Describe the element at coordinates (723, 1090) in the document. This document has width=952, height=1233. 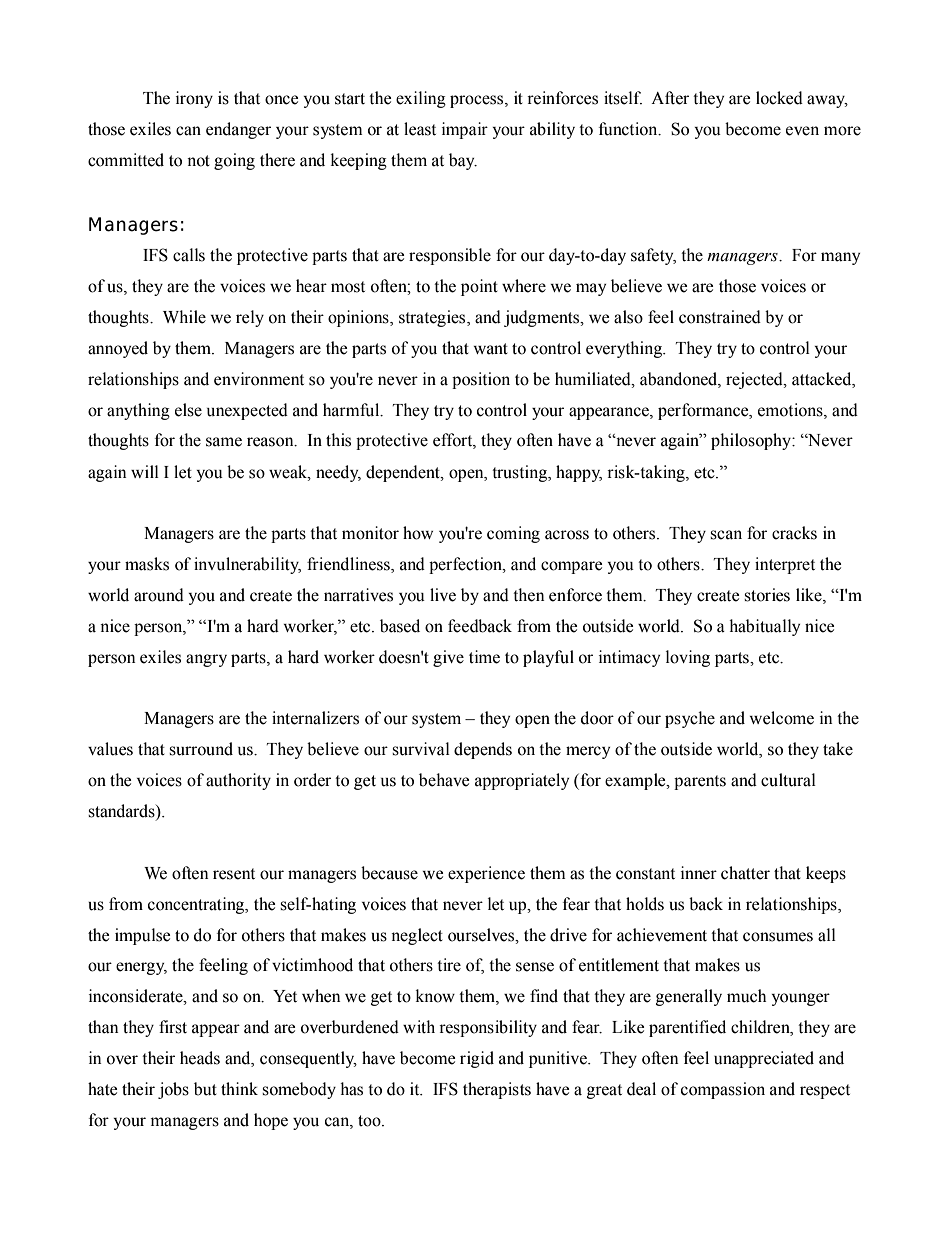
I see `compassion` at that location.
